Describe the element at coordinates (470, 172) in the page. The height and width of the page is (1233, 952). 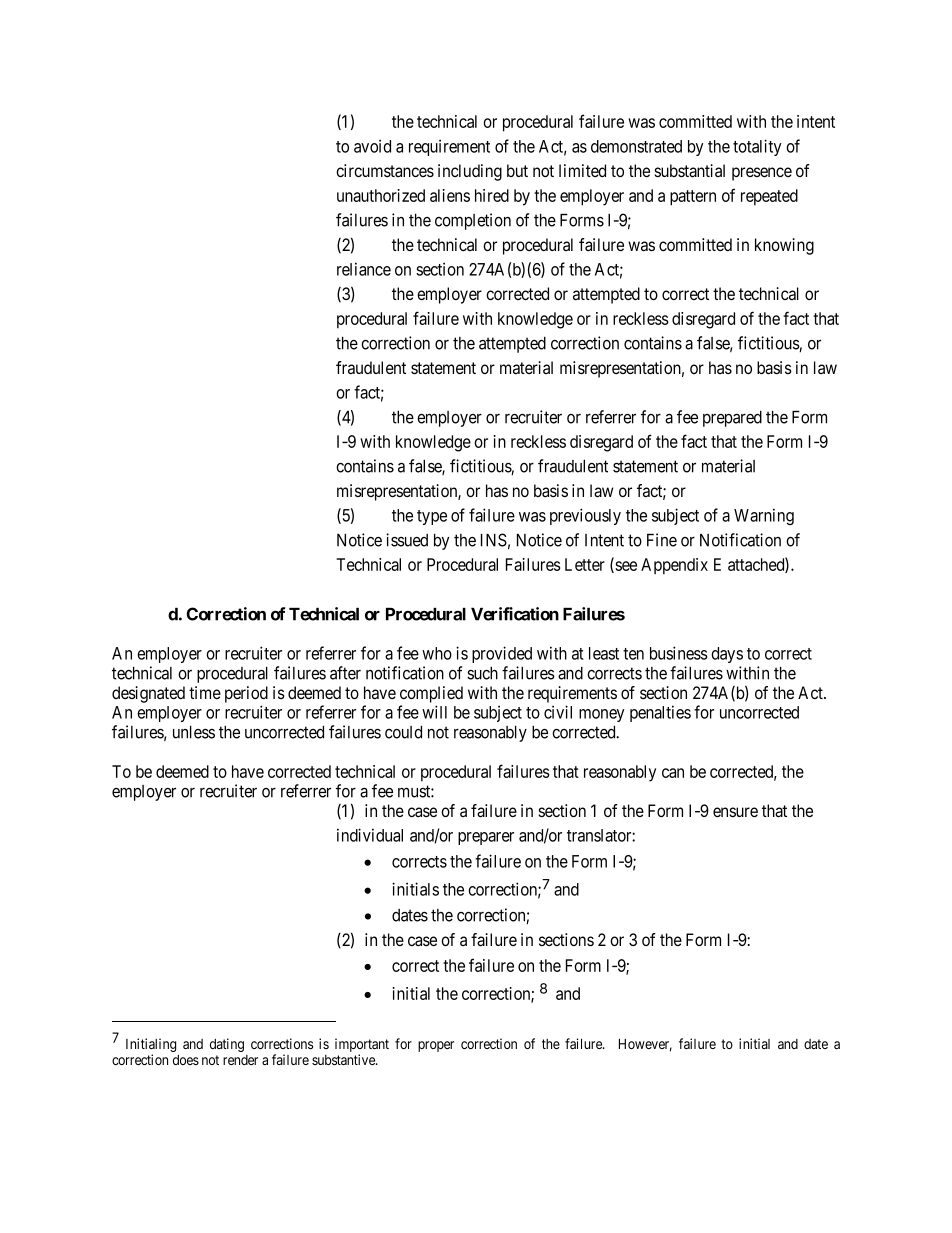
I see `including` at that location.
